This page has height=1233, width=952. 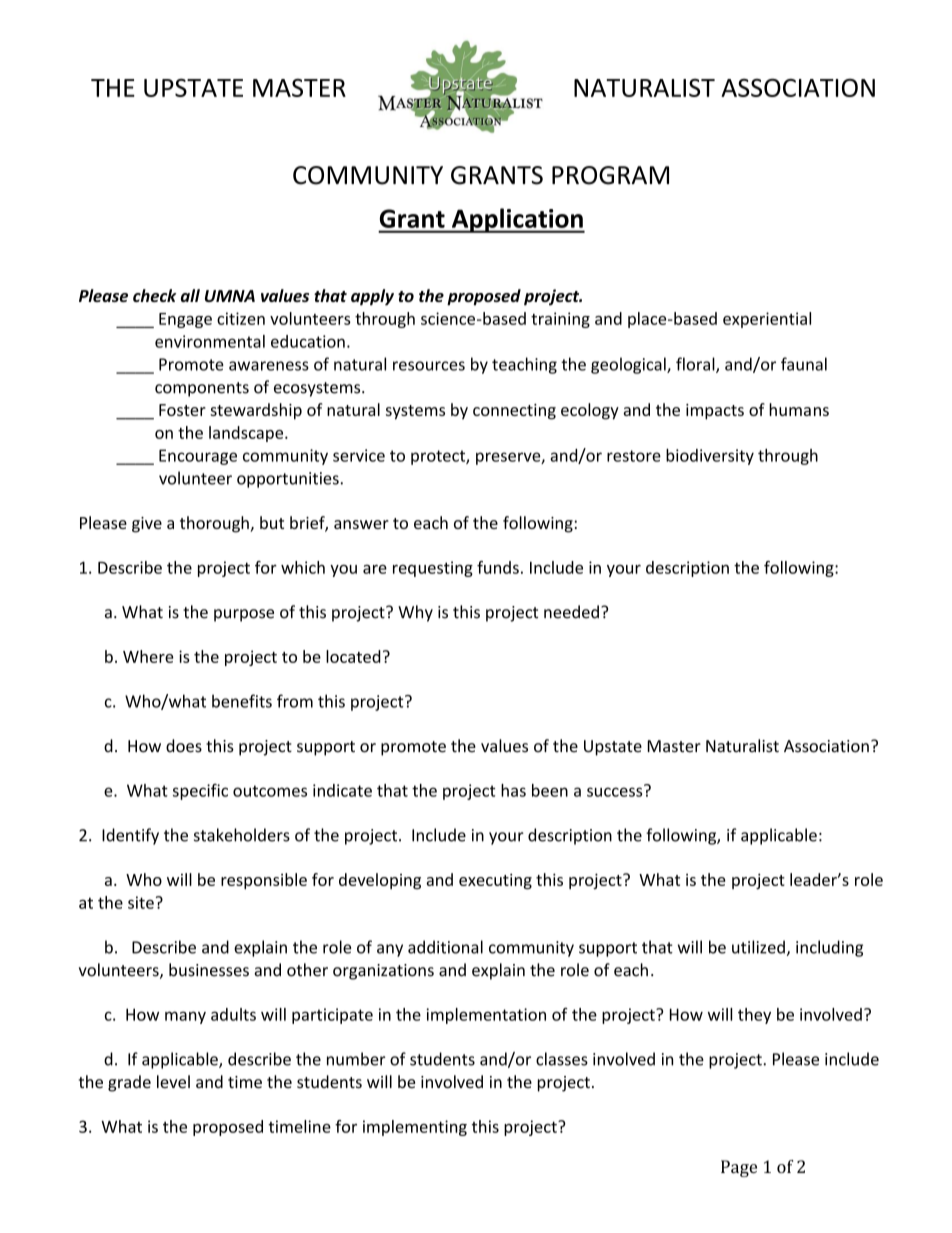 I want to click on level, so click(x=173, y=1082).
